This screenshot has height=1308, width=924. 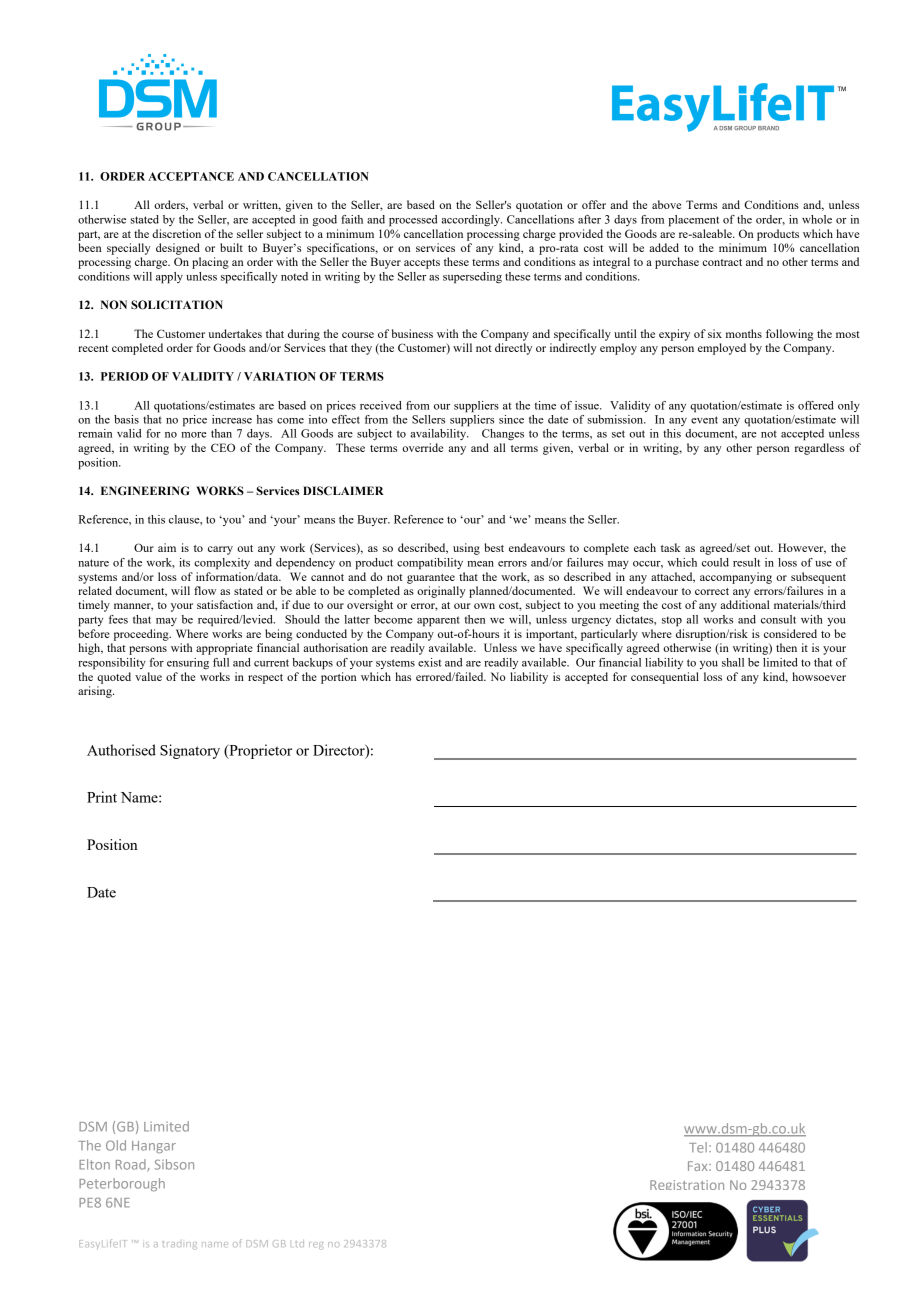 I want to click on exist, so click(x=430, y=662).
